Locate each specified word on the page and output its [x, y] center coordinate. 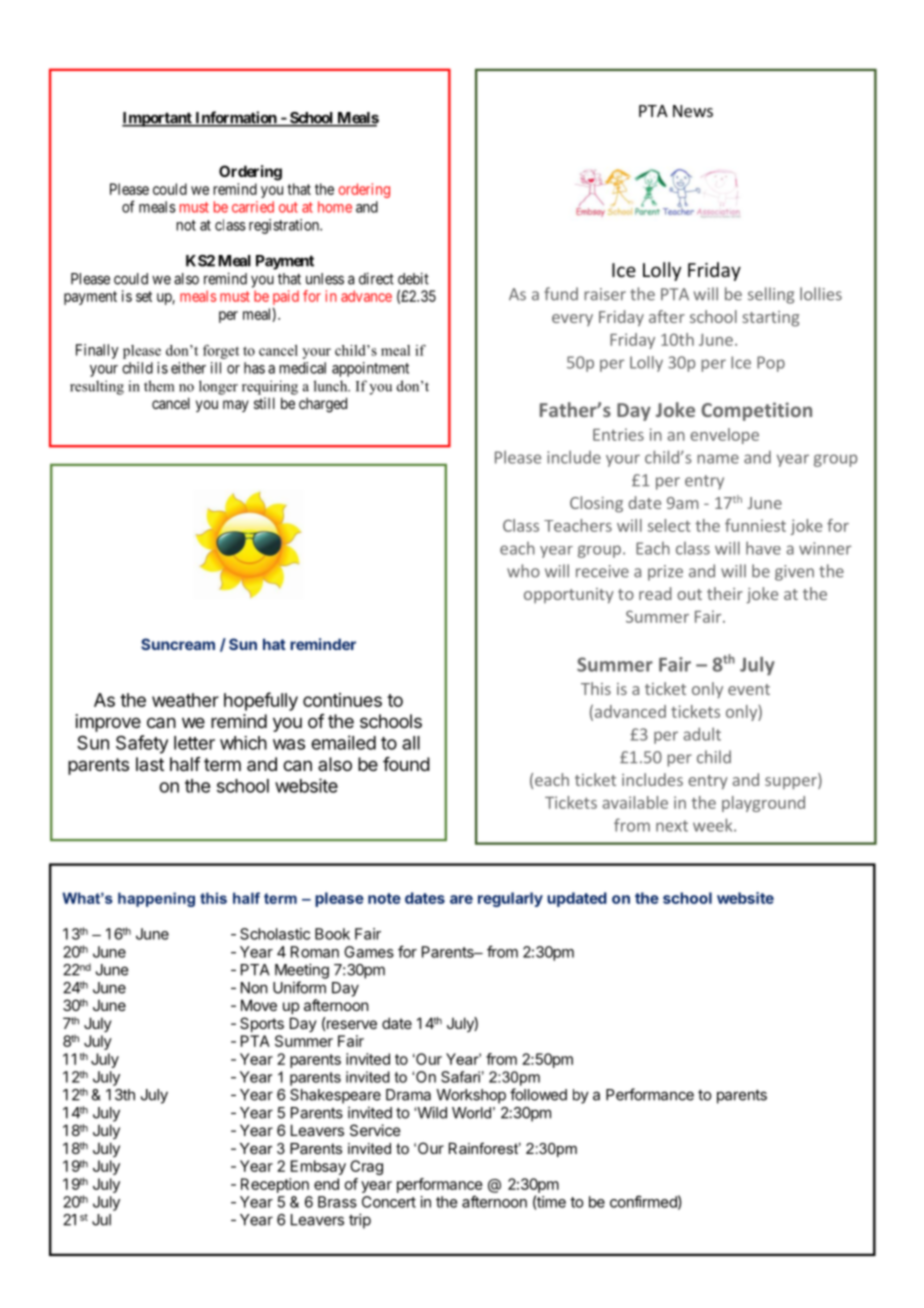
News [693, 111]
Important [158, 119]
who [523, 571]
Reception [275, 1185]
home [335, 207]
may [236, 406]
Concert [389, 1202]
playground [763, 804]
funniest [755, 525]
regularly [510, 899]
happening [156, 899]
